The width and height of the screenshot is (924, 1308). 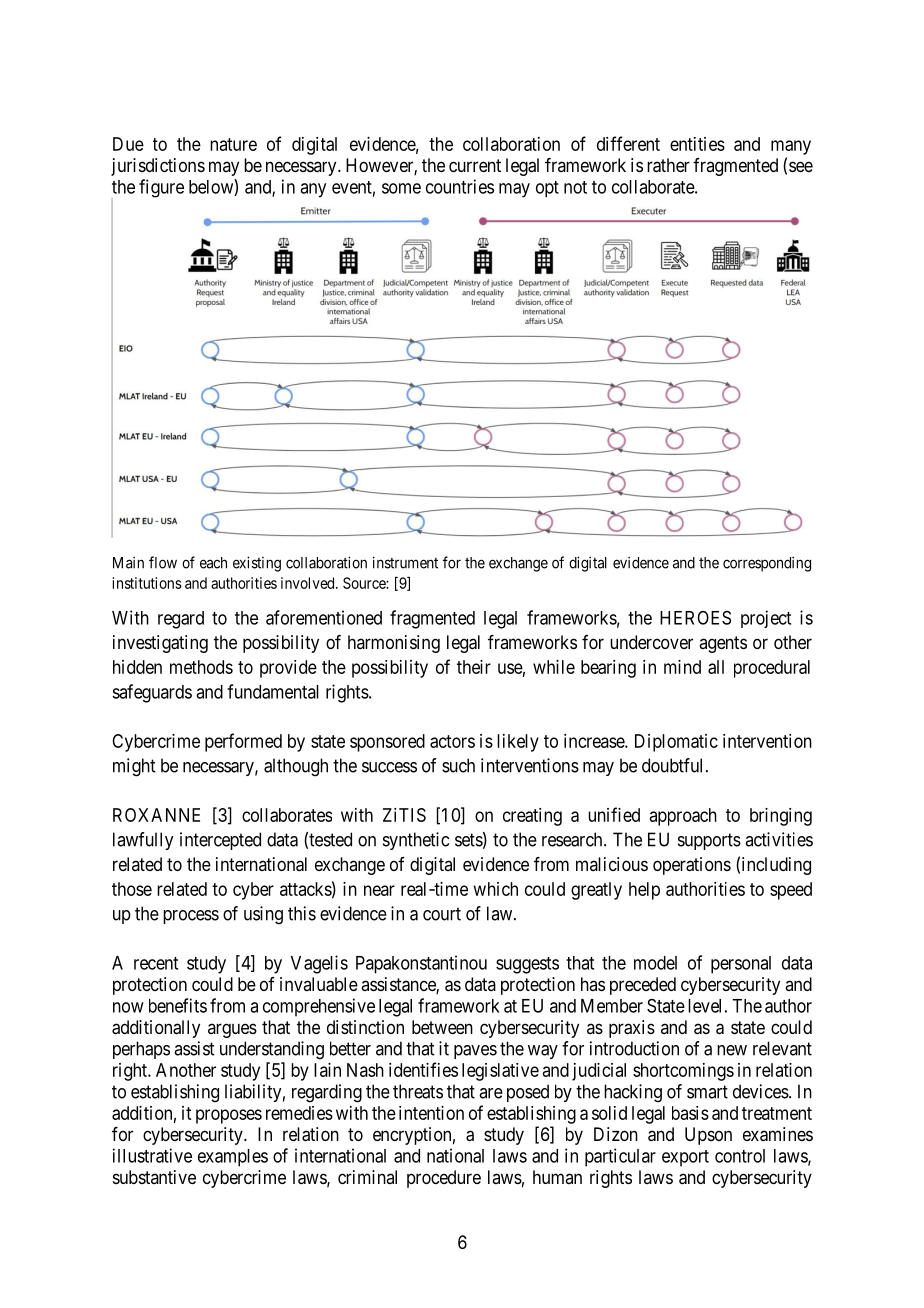 What do you see at coordinates (233, 1158) in the screenshot?
I see `examples` at bounding box center [233, 1158].
